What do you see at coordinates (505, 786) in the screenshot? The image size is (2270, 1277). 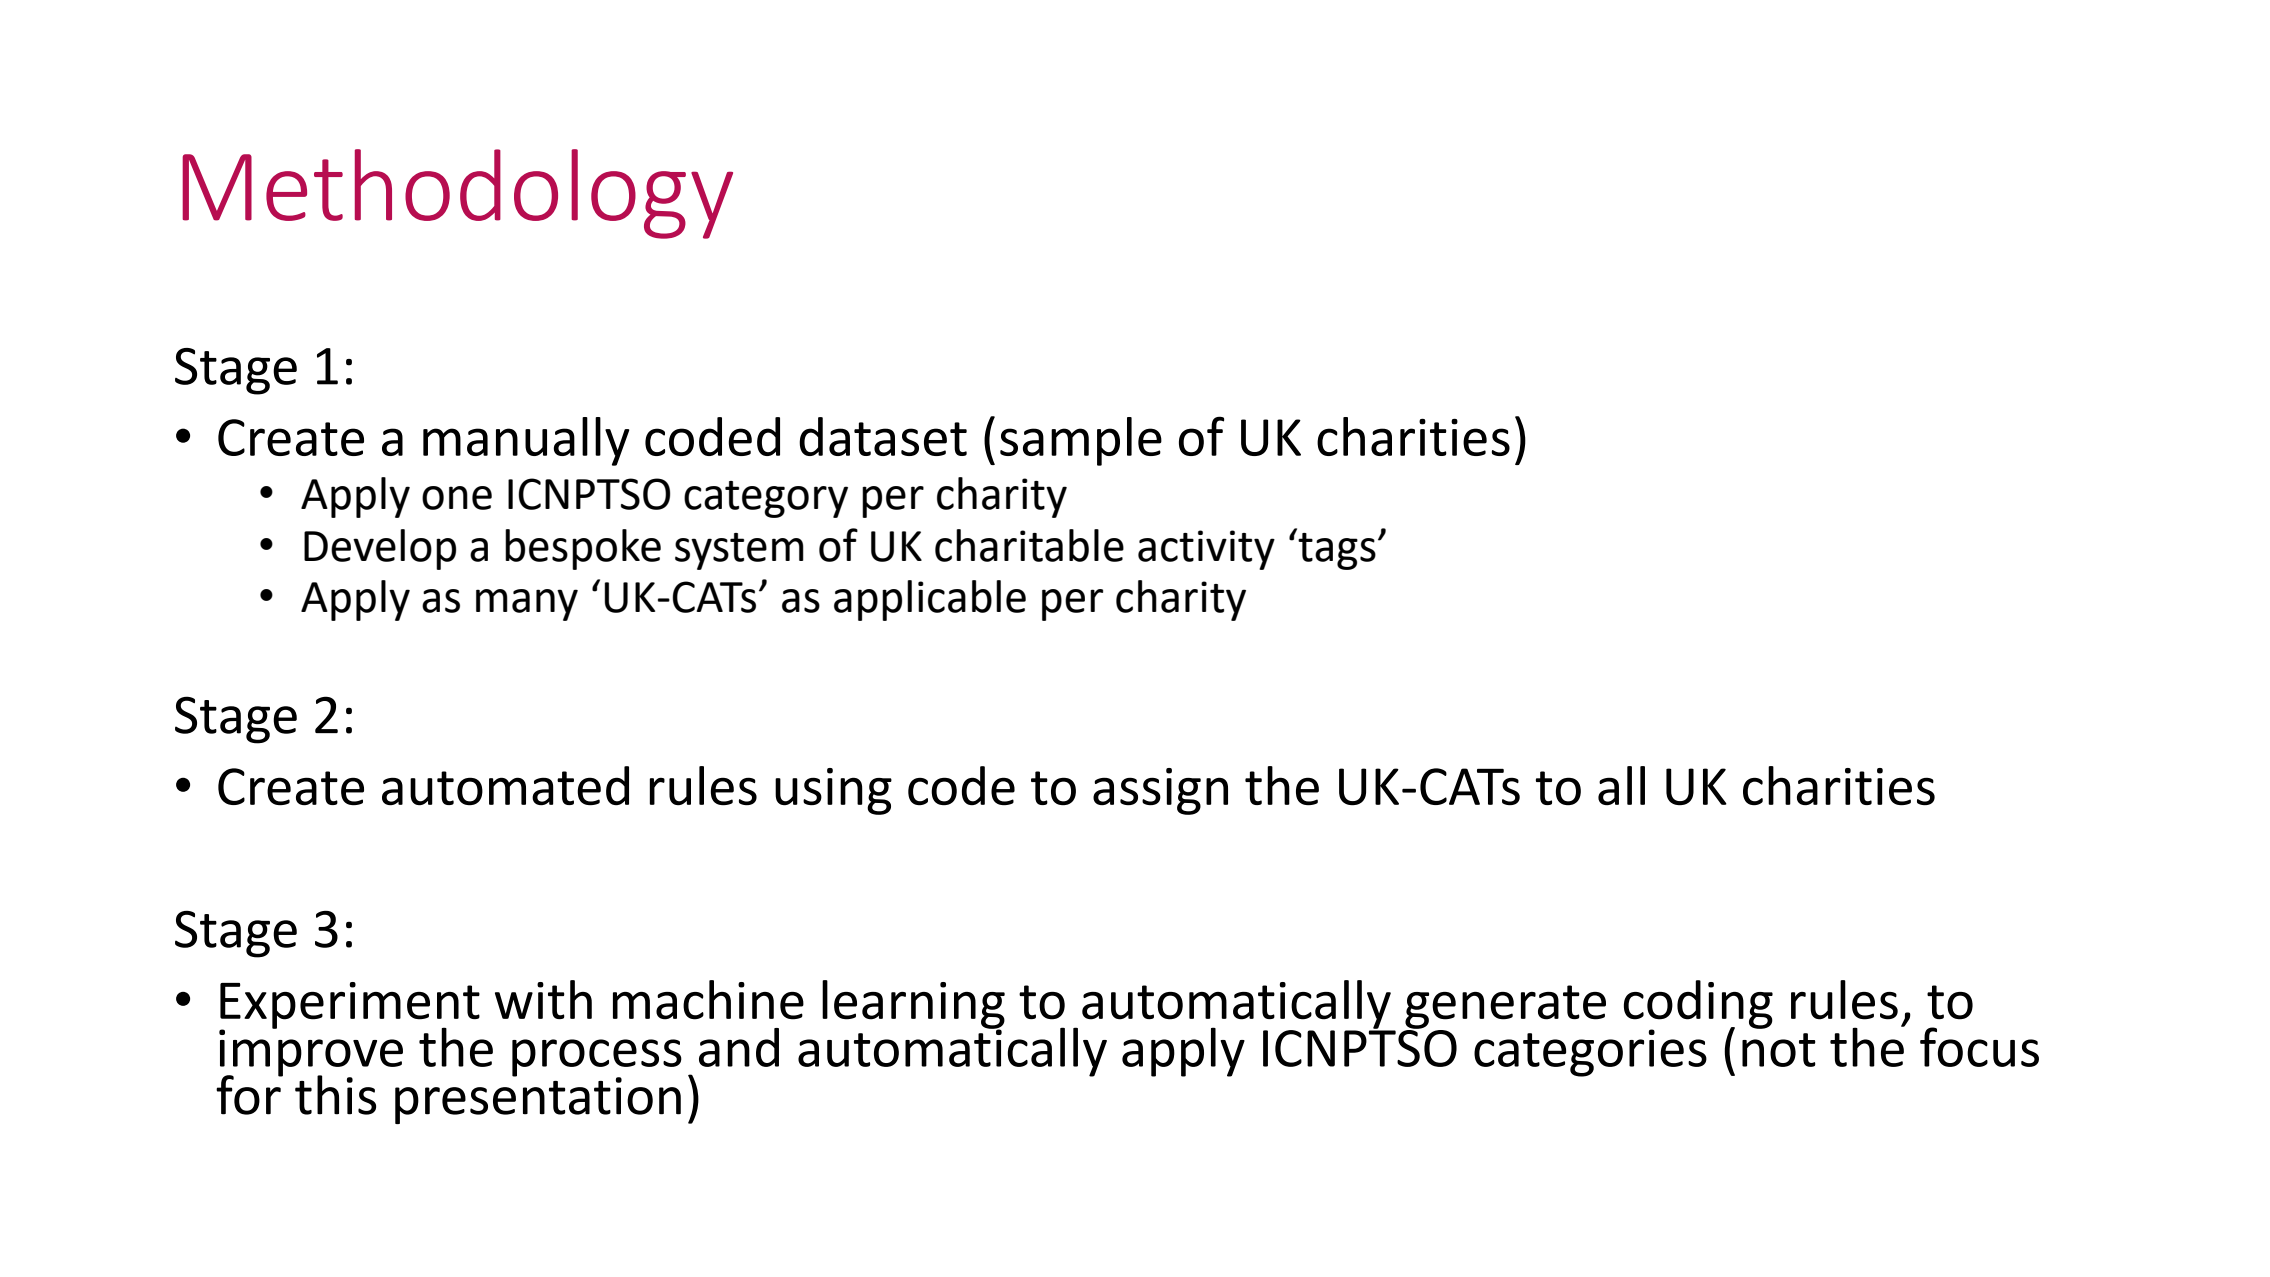 I see `automated` at bounding box center [505, 786].
